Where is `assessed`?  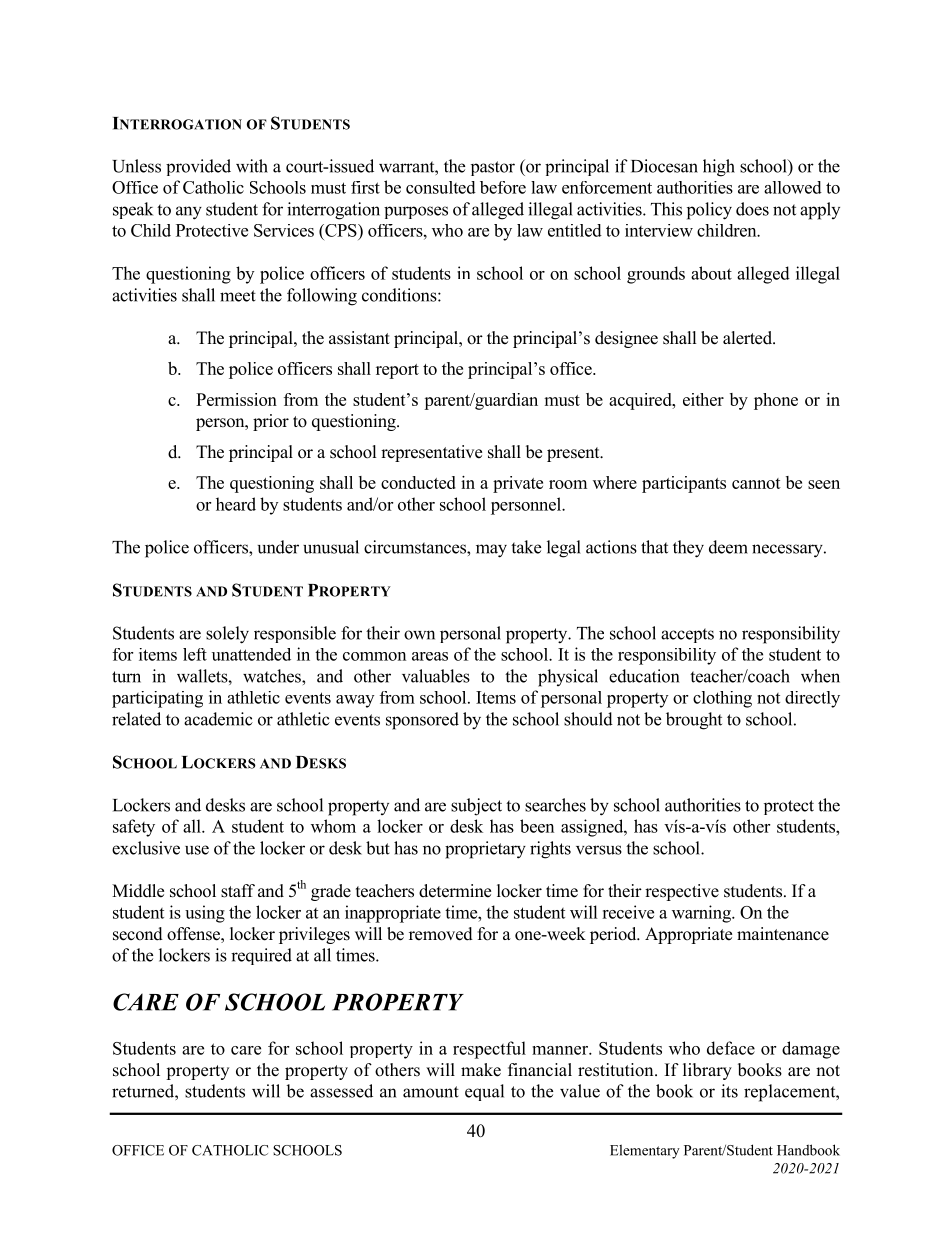
assessed is located at coordinates (341, 1091).
